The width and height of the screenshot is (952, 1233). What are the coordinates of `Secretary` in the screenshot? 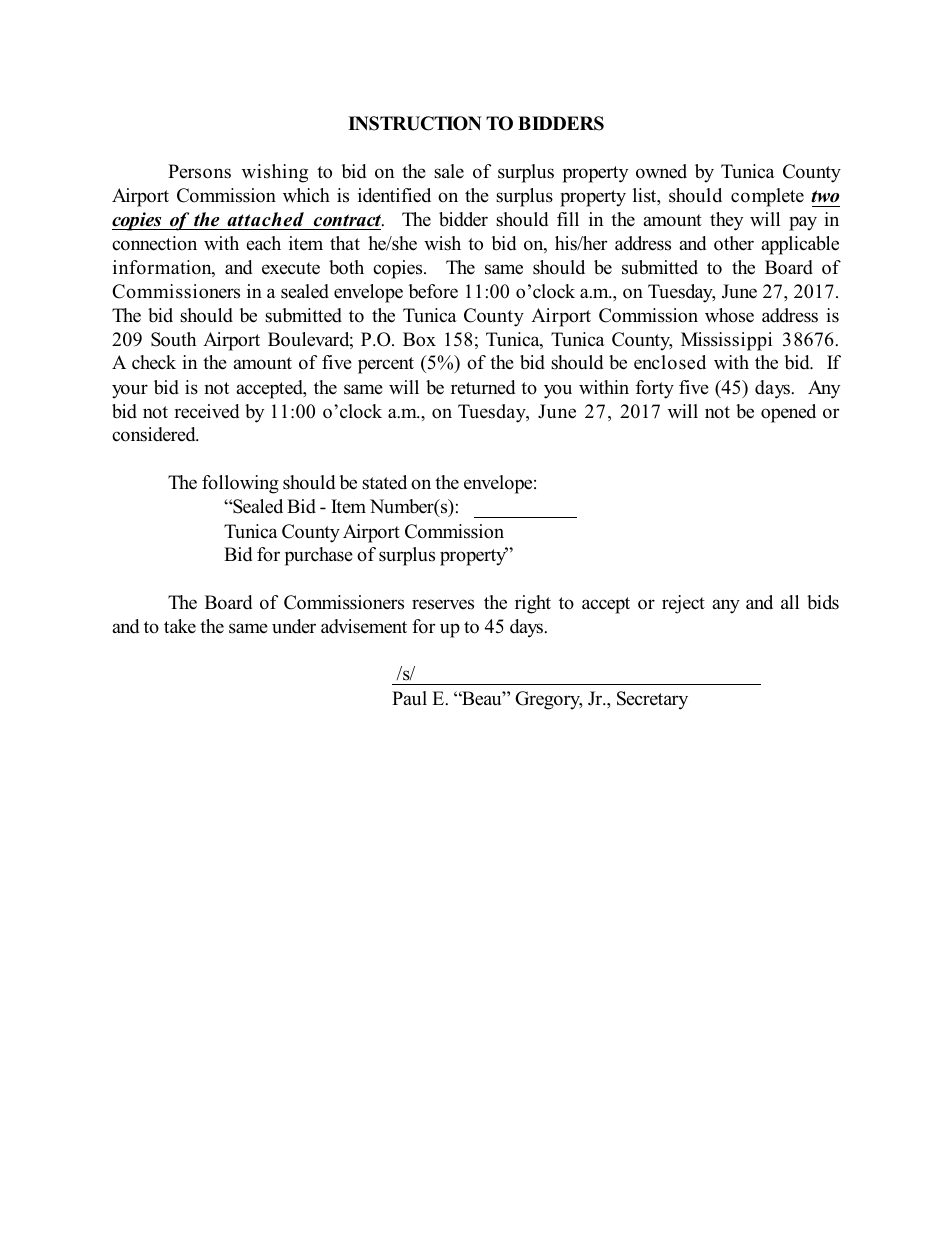 It's located at (652, 700).
